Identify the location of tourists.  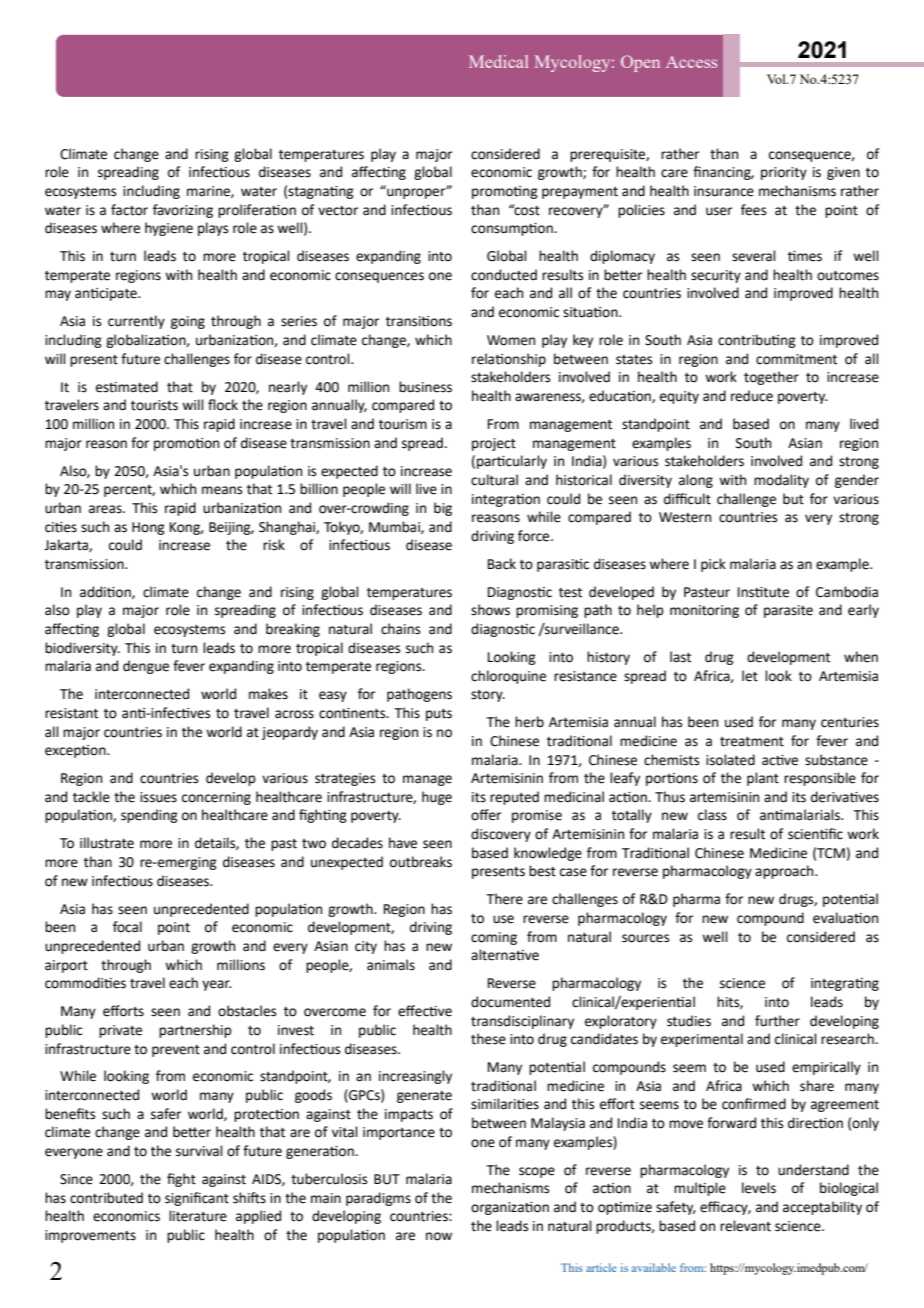
(154, 405).
